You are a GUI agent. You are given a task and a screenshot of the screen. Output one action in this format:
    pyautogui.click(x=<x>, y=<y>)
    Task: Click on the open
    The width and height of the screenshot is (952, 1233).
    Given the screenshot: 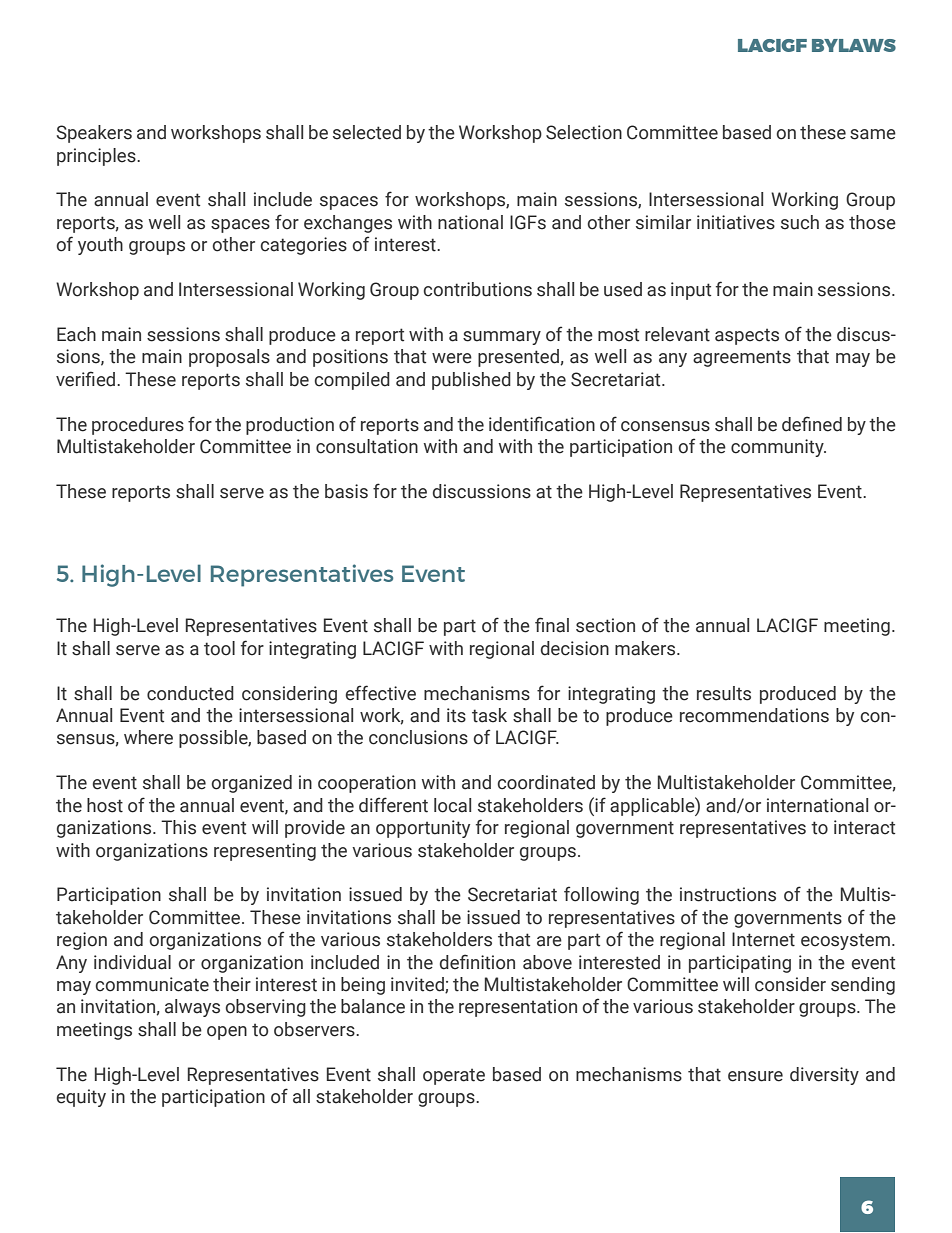 What is the action you would take?
    pyautogui.click(x=227, y=1033)
